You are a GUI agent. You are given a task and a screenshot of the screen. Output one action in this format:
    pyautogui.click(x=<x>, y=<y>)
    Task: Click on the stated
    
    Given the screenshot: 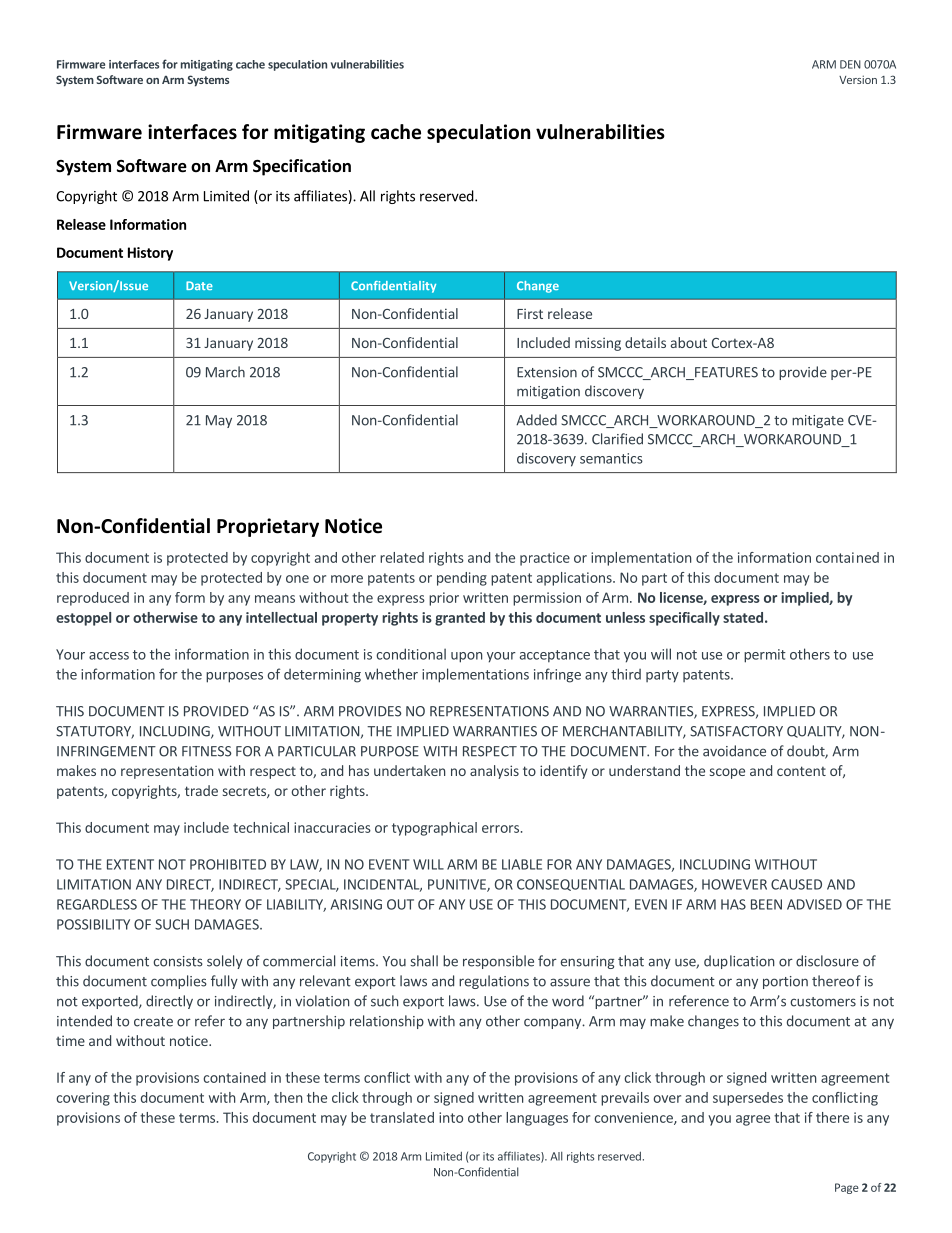 What is the action you would take?
    pyautogui.click(x=743, y=617)
